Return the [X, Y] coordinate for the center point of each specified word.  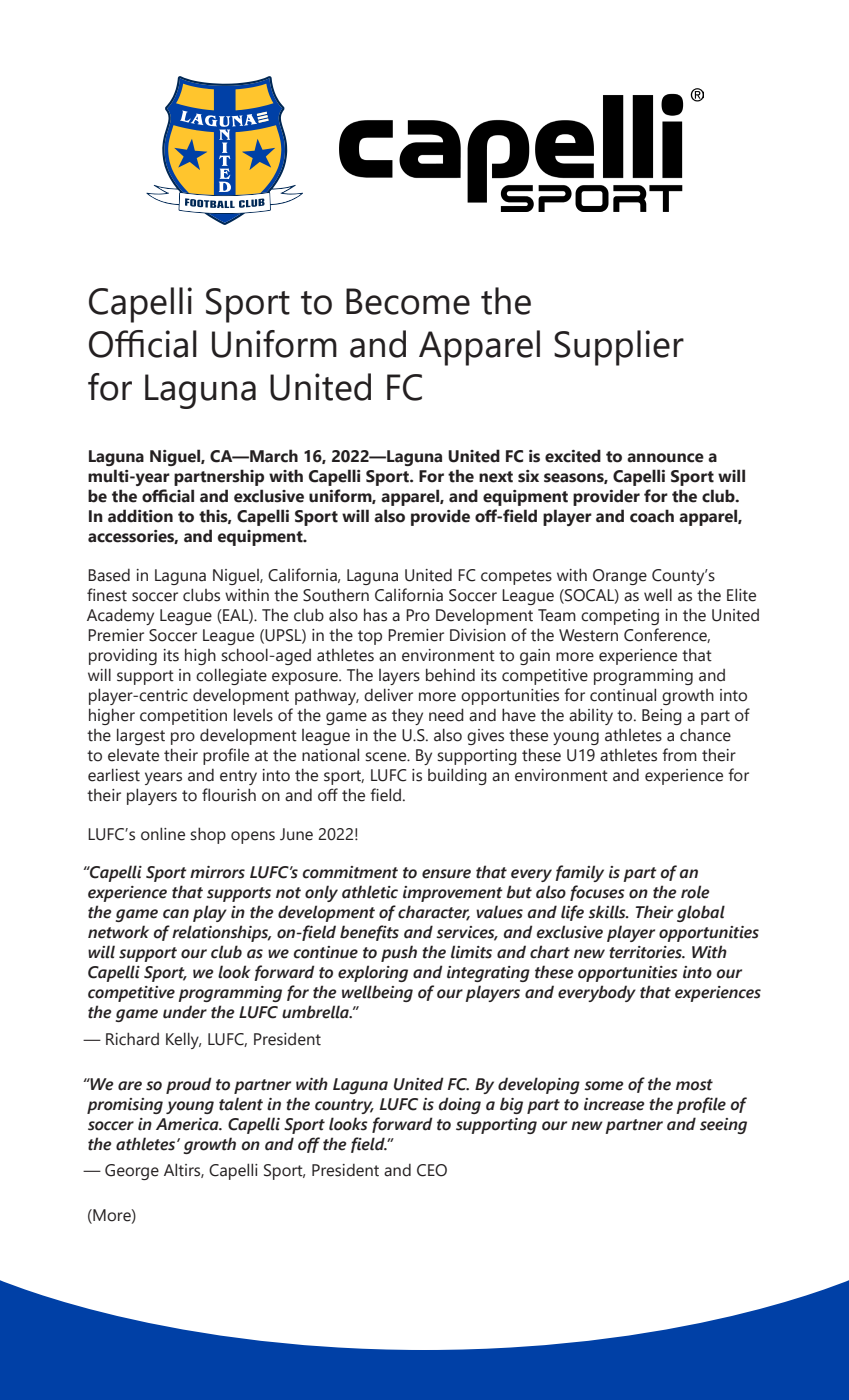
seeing [723, 1126]
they [407, 716]
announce [665, 458]
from [679, 755]
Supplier [619, 348]
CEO [432, 1170]
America [188, 1124]
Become [408, 301]
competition [183, 717]
